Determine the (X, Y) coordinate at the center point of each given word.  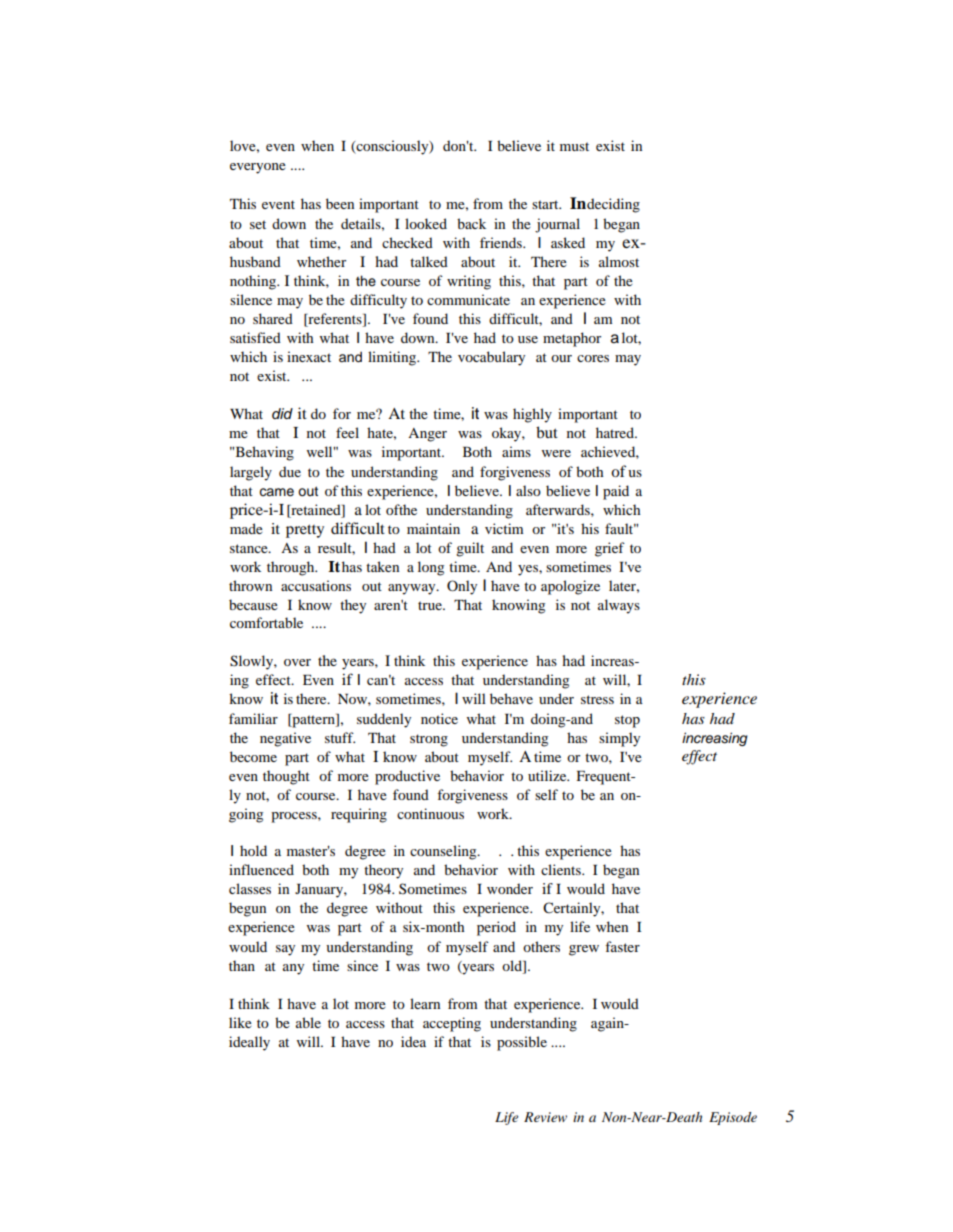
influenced (261, 869)
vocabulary (491, 358)
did (282, 413)
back (471, 223)
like (240, 1022)
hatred (616, 432)
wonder (510, 888)
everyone (258, 168)
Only (462, 587)
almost (619, 261)
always (619, 606)
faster (622, 946)
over (297, 662)
